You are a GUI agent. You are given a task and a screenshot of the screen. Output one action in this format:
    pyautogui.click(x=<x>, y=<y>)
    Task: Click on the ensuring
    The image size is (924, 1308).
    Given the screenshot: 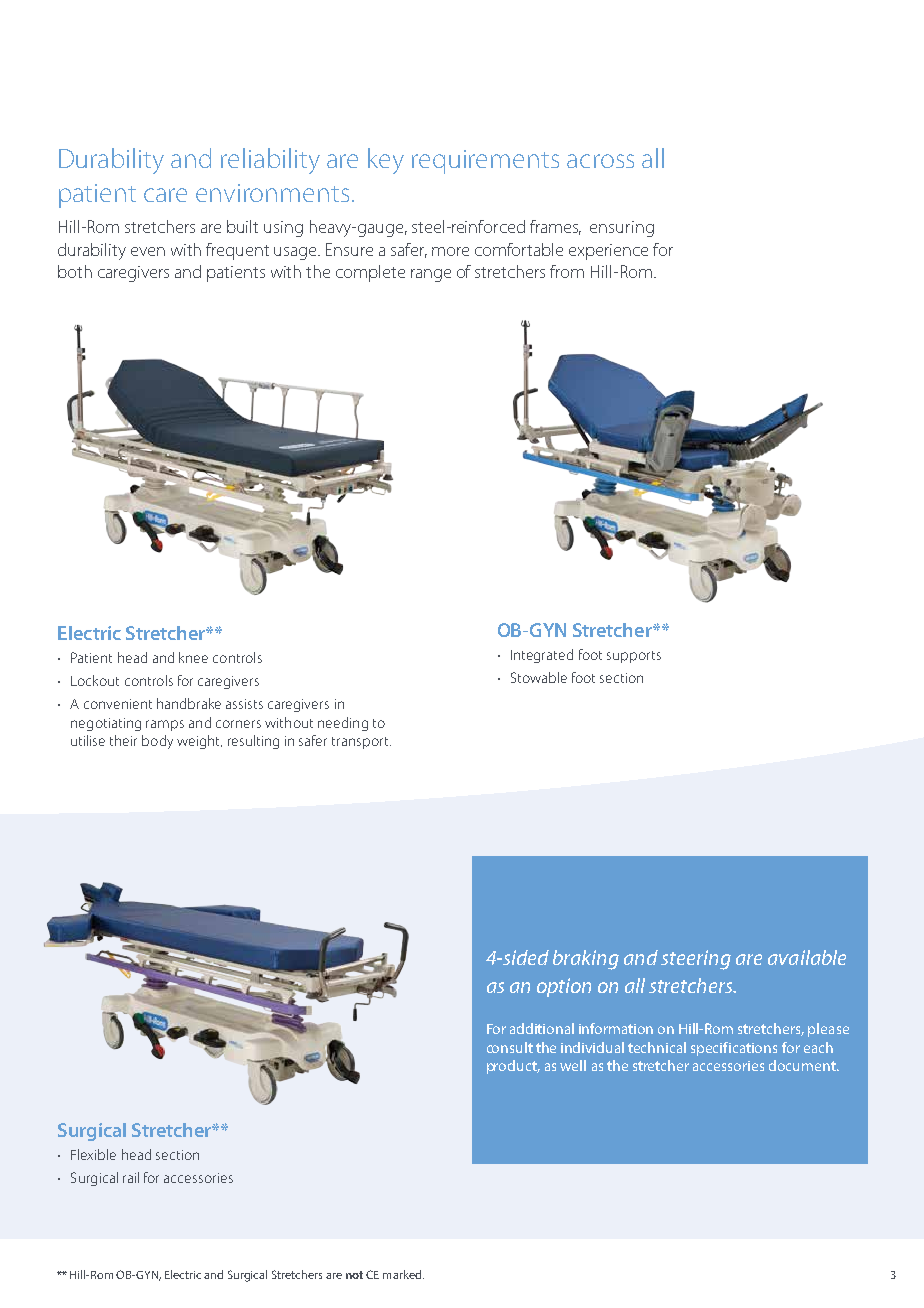 What is the action you would take?
    pyautogui.click(x=622, y=229)
